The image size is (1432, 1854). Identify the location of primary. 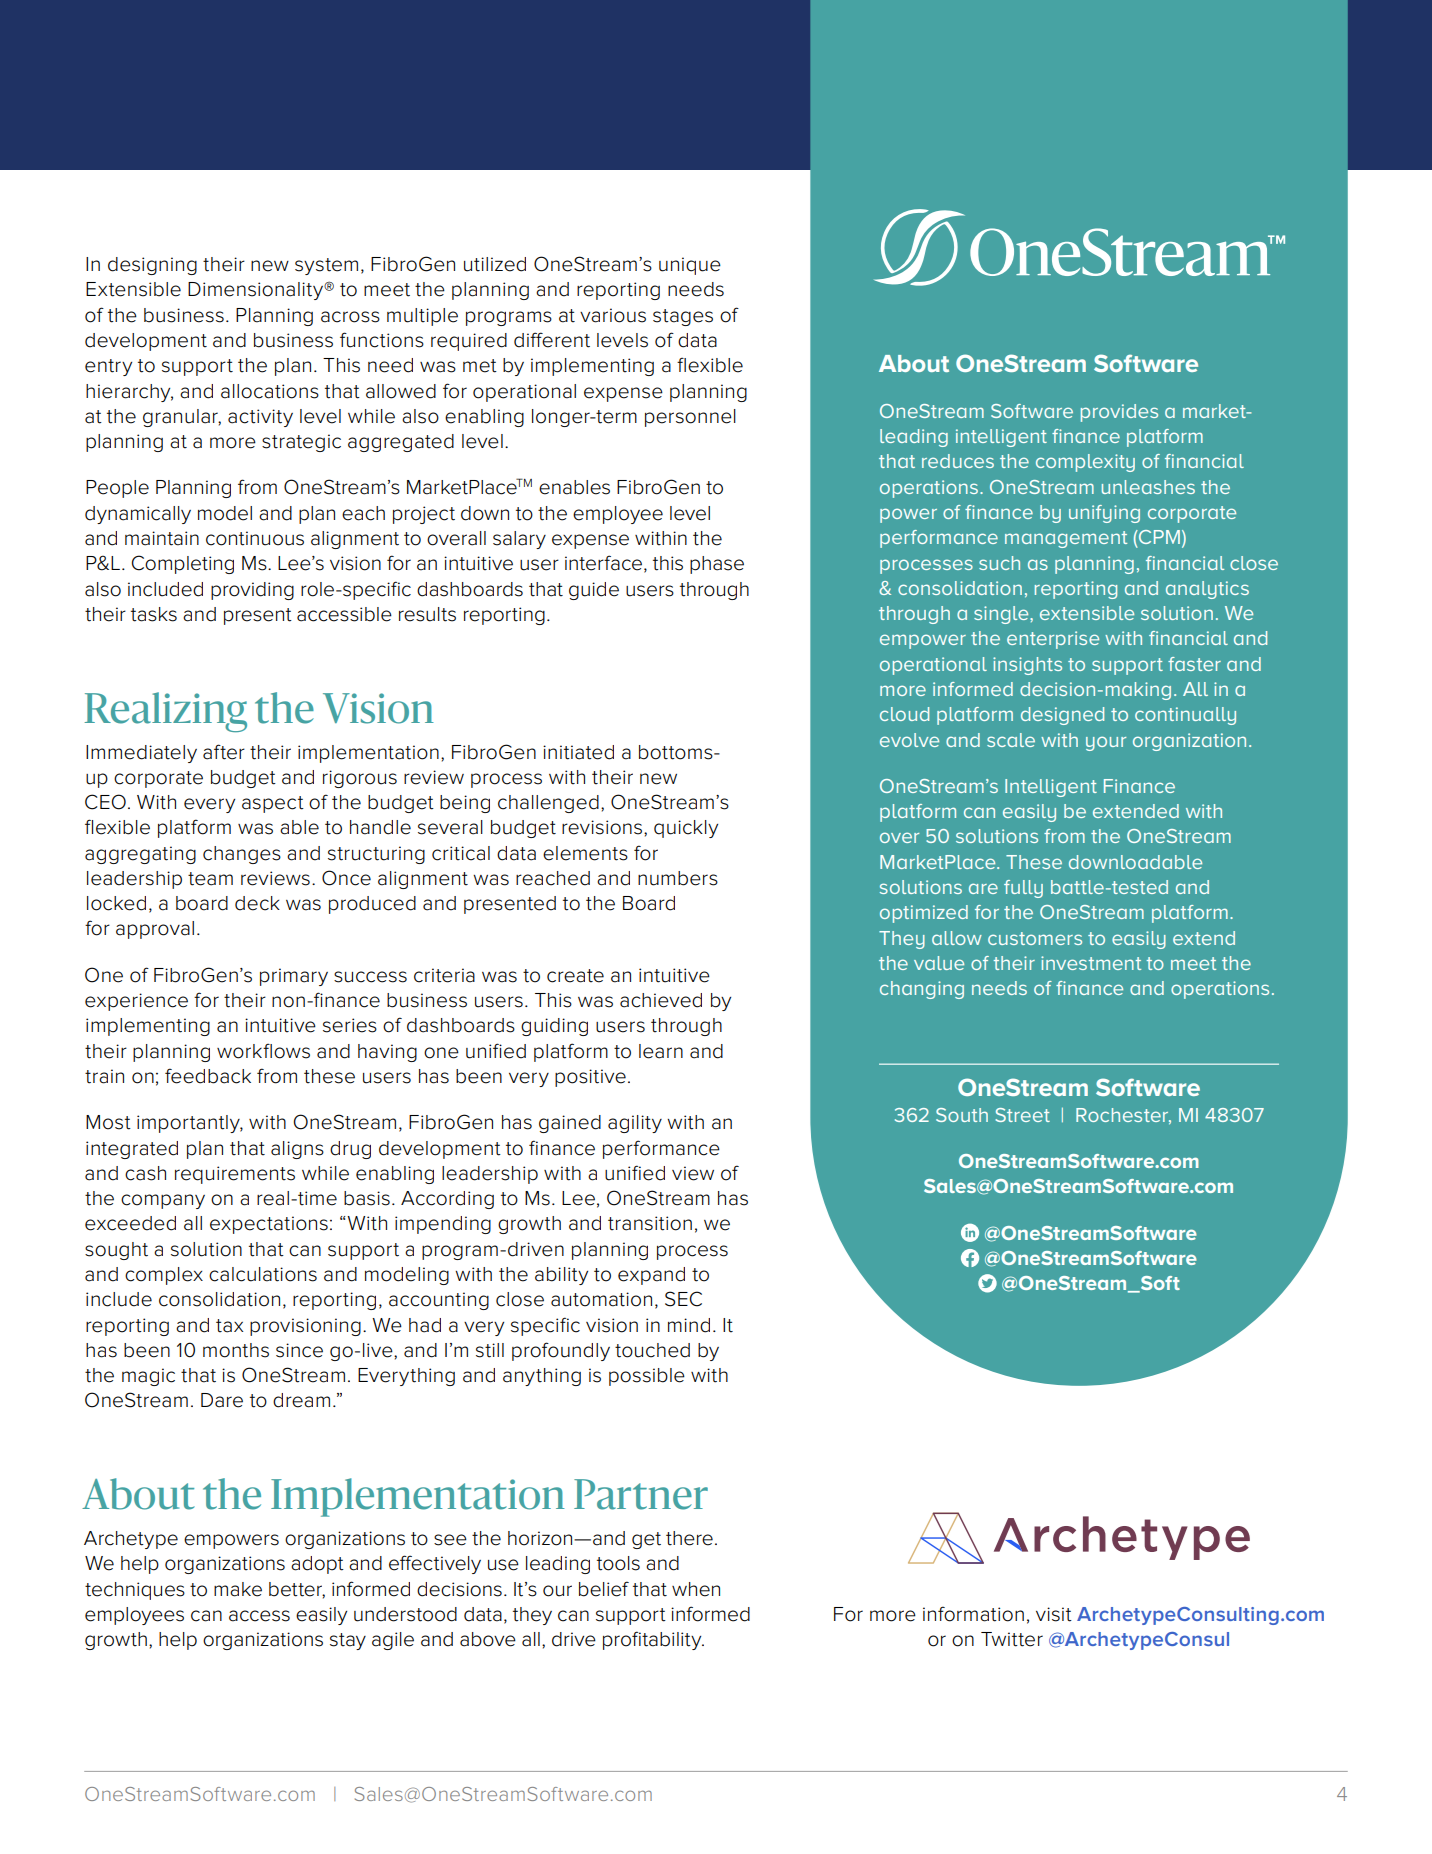
(294, 977).
